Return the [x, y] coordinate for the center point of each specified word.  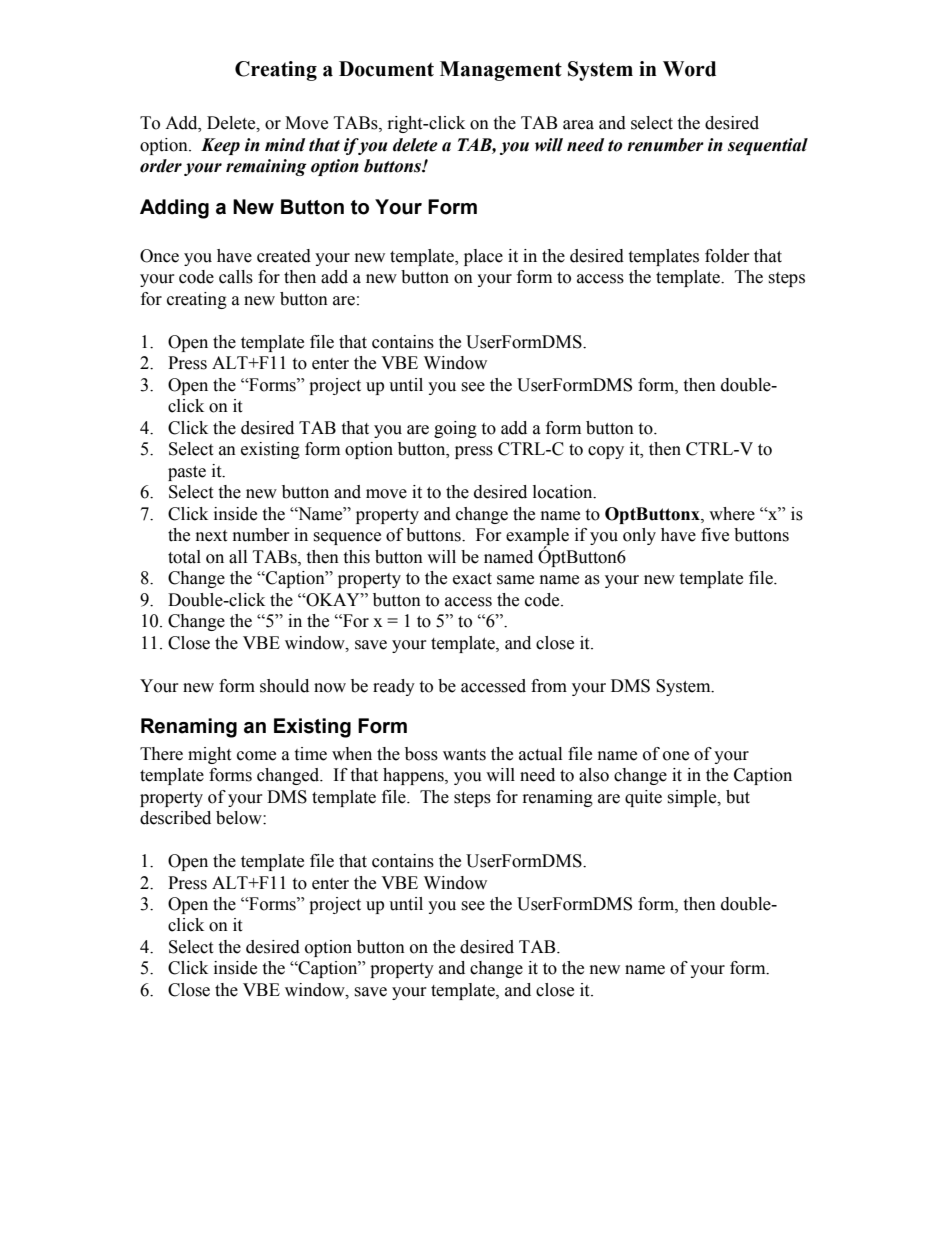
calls [236, 277]
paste [187, 473]
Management [501, 71]
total [184, 557]
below [240, 818]
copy [606, 452]
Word [689, 69]
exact [472, 579]
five [715, 535]
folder [727, 256]
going [455, 429]
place [483, 257]
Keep [220, 146]
